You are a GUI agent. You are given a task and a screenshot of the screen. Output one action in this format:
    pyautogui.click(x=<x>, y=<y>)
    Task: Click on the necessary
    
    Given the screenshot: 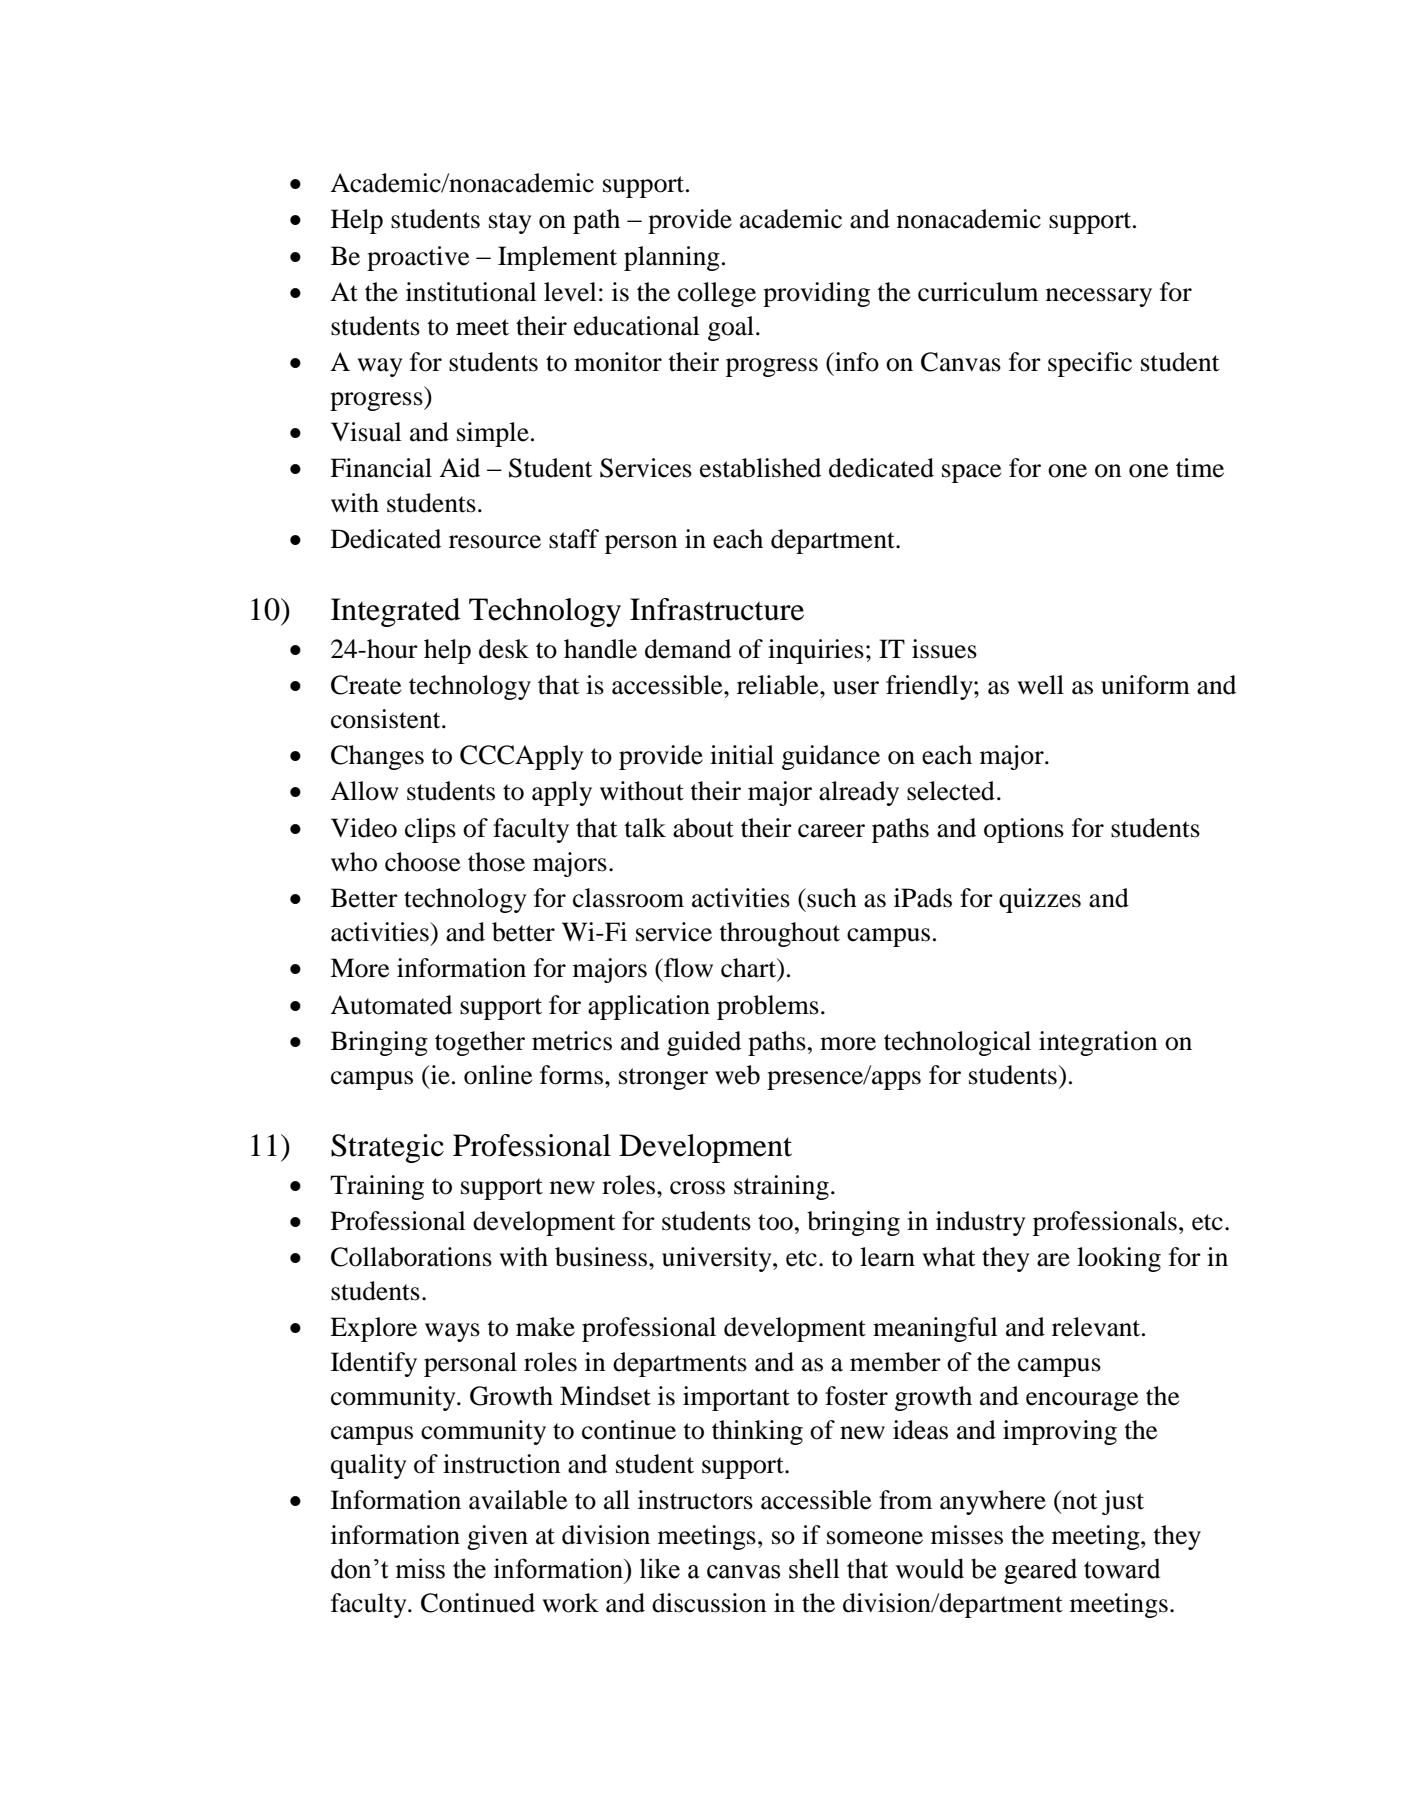 What is the action you would take?
    pyautogui.click(x=1099, y=297)
